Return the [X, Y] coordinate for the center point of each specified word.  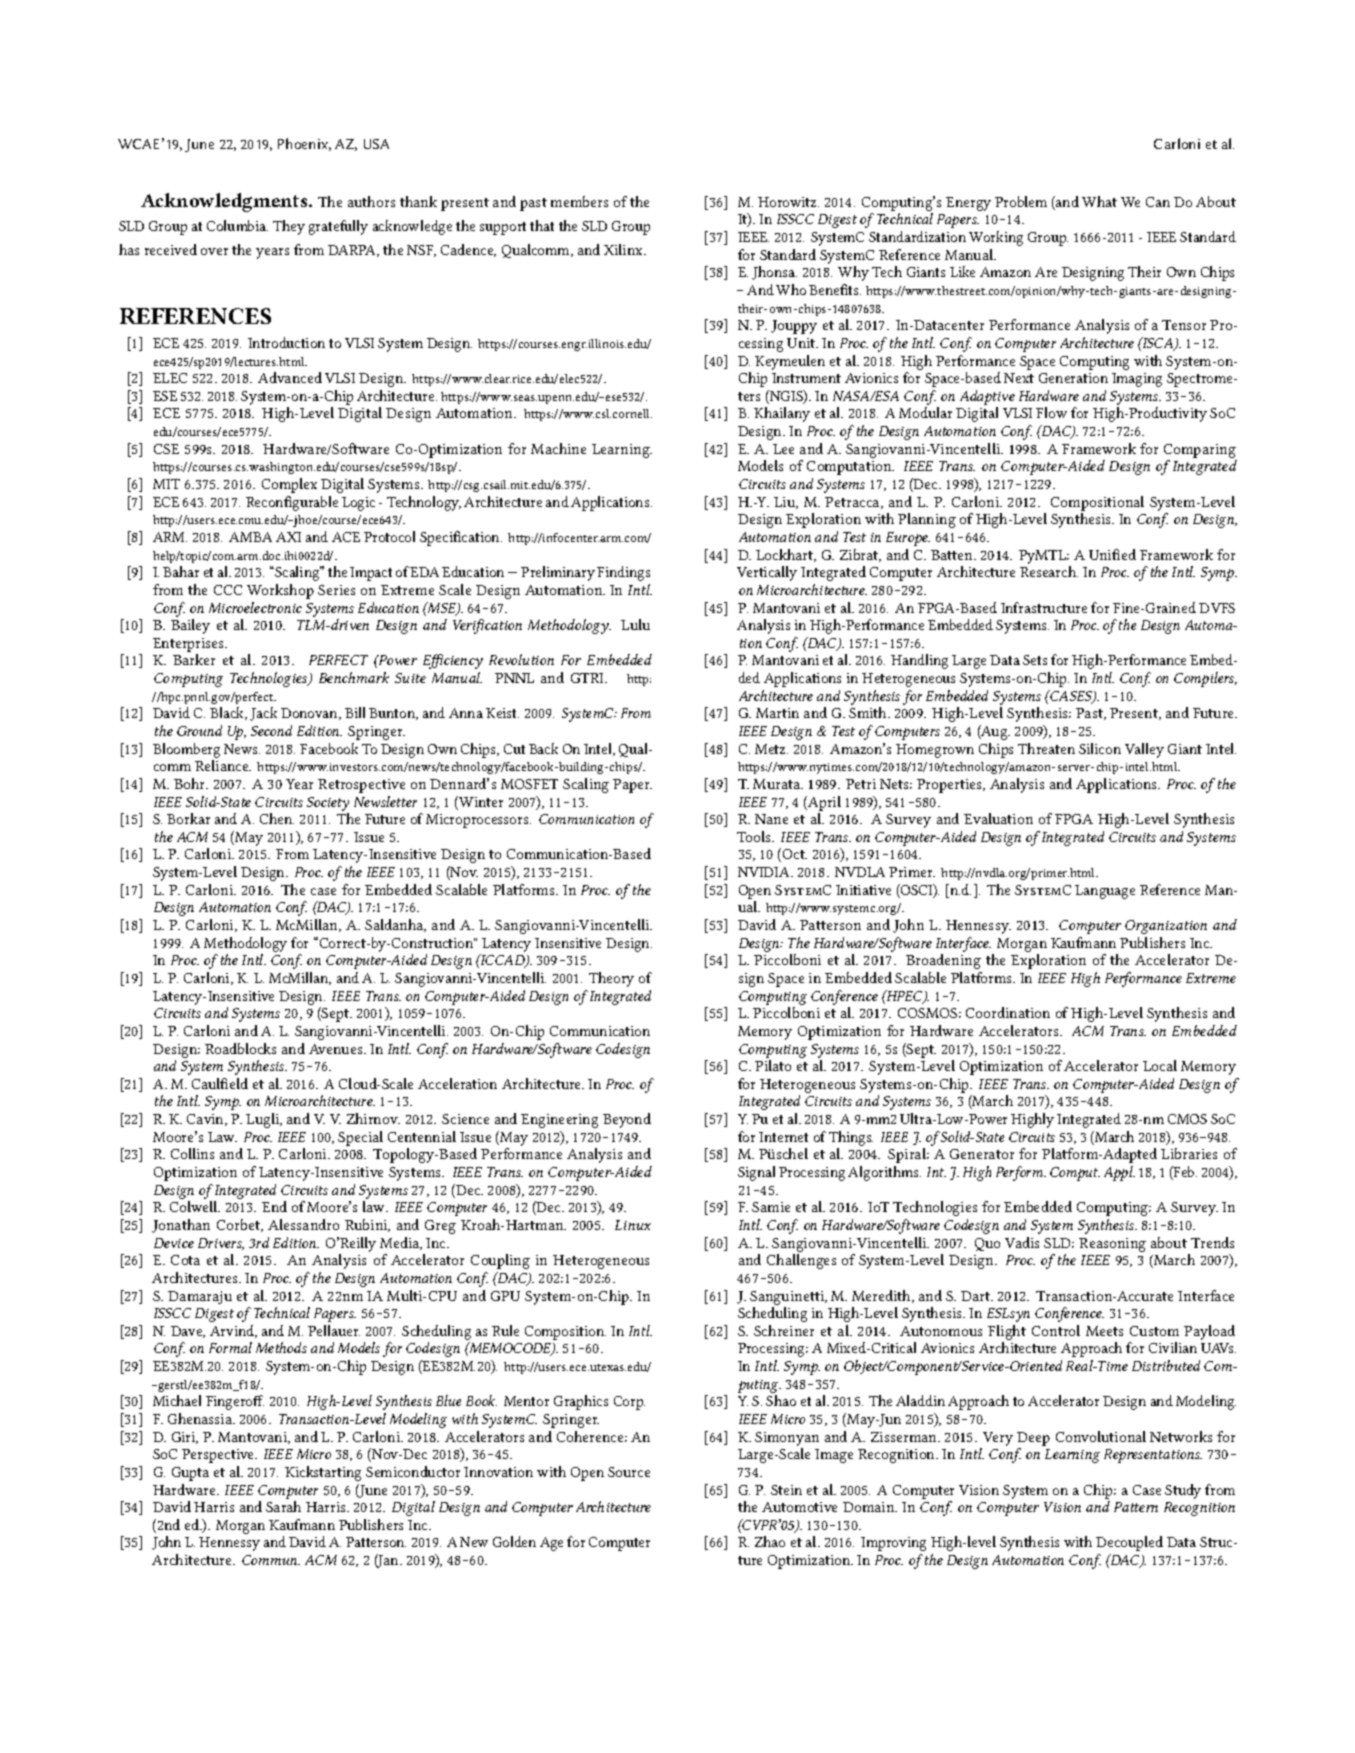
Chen [277, 818]
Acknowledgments [225, 202]
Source [629, 1472]
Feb [1184, 1173]
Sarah [283, 1506]
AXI [288, 537]
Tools [755, 836]
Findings [623, 573]
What [1099, 201]
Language [1105, 892]
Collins [192, 1153]
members [579, 201]
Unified [1112, 554]
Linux [633, 1225]
